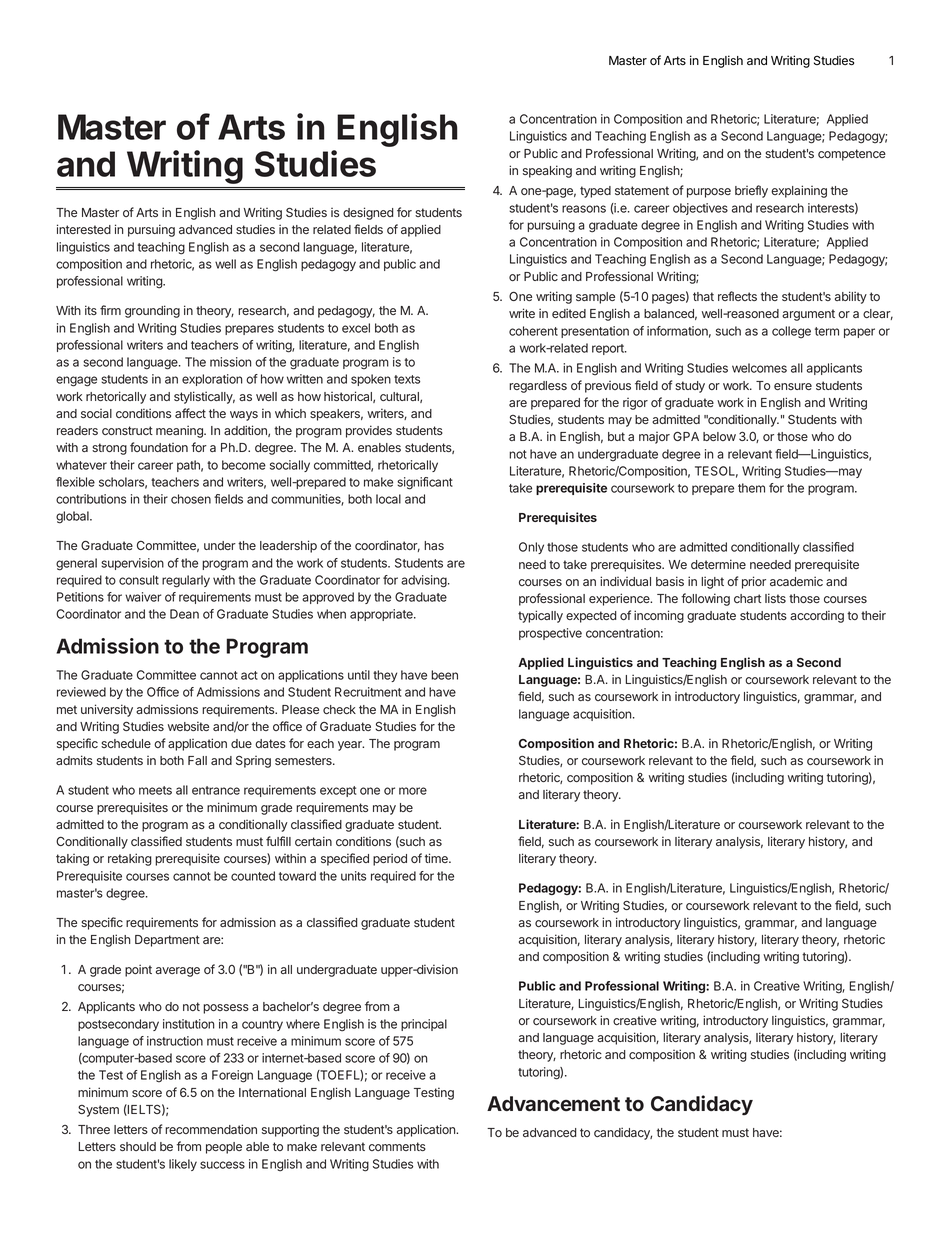  I want to click on according, so click(817, 616).
